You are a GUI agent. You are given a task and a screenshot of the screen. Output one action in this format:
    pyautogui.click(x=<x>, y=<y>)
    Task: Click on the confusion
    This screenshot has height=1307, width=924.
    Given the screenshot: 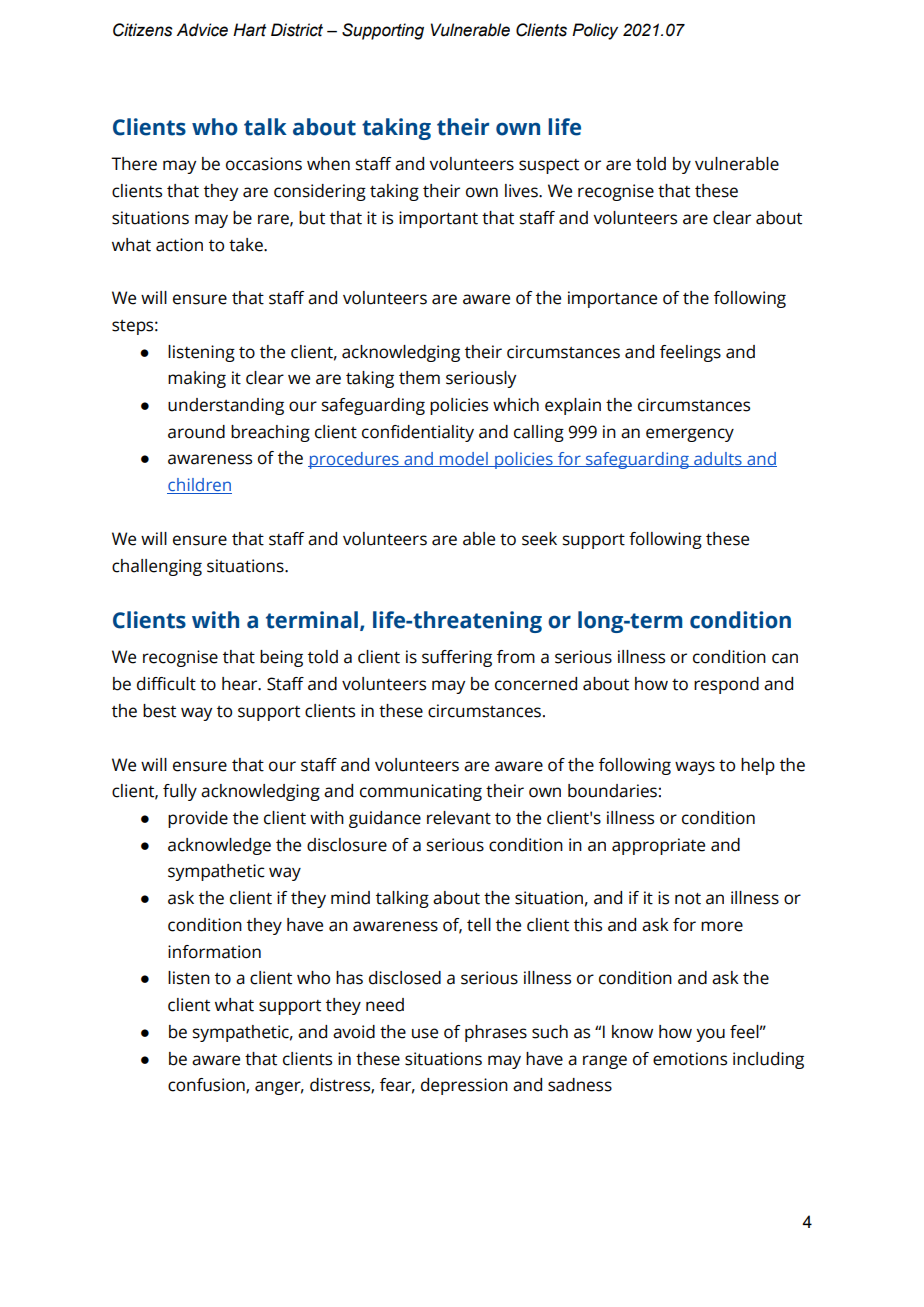 What is the action you would take?
    pyautogui.click(x=207, y=1086)
